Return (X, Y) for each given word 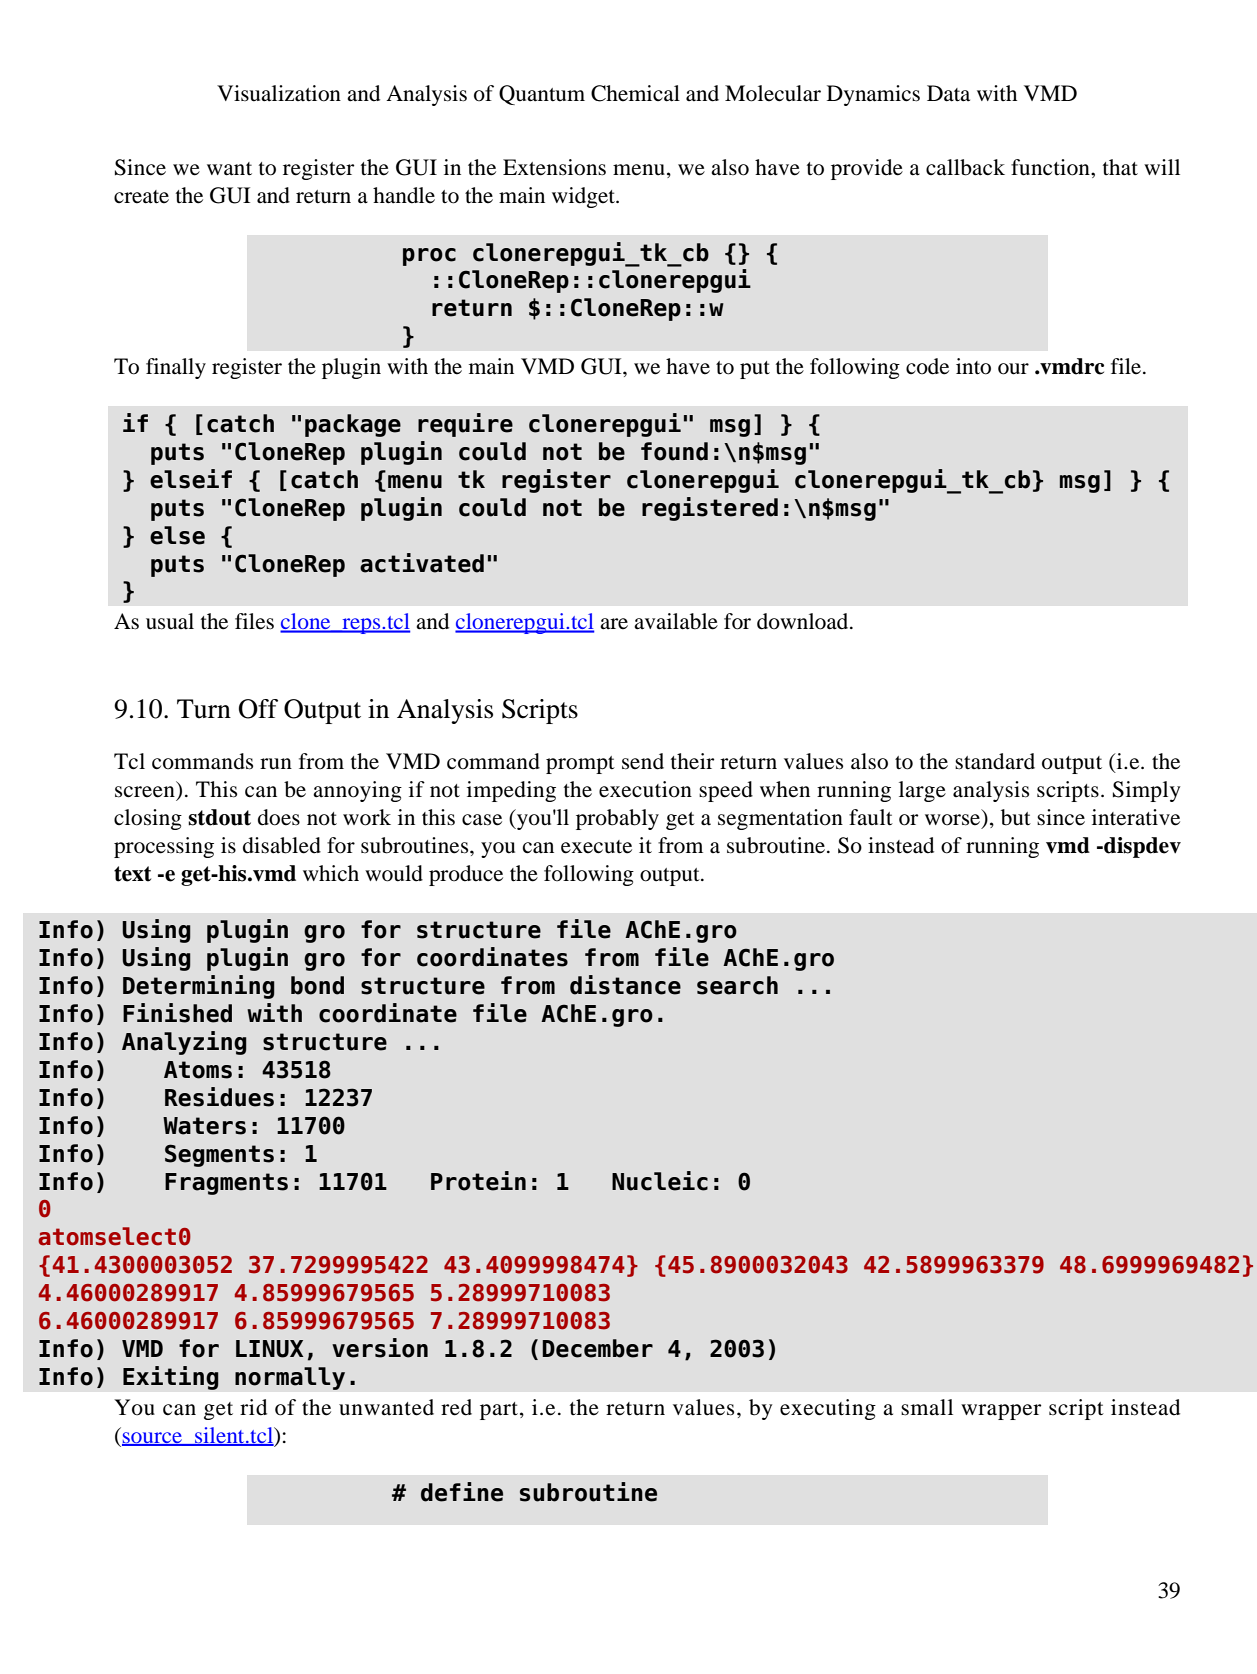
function (1051, 167)
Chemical (635, 93)
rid (253, 1407)
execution (645, 789)
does (279, 817)
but (1016, 817)
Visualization (279, 93)
